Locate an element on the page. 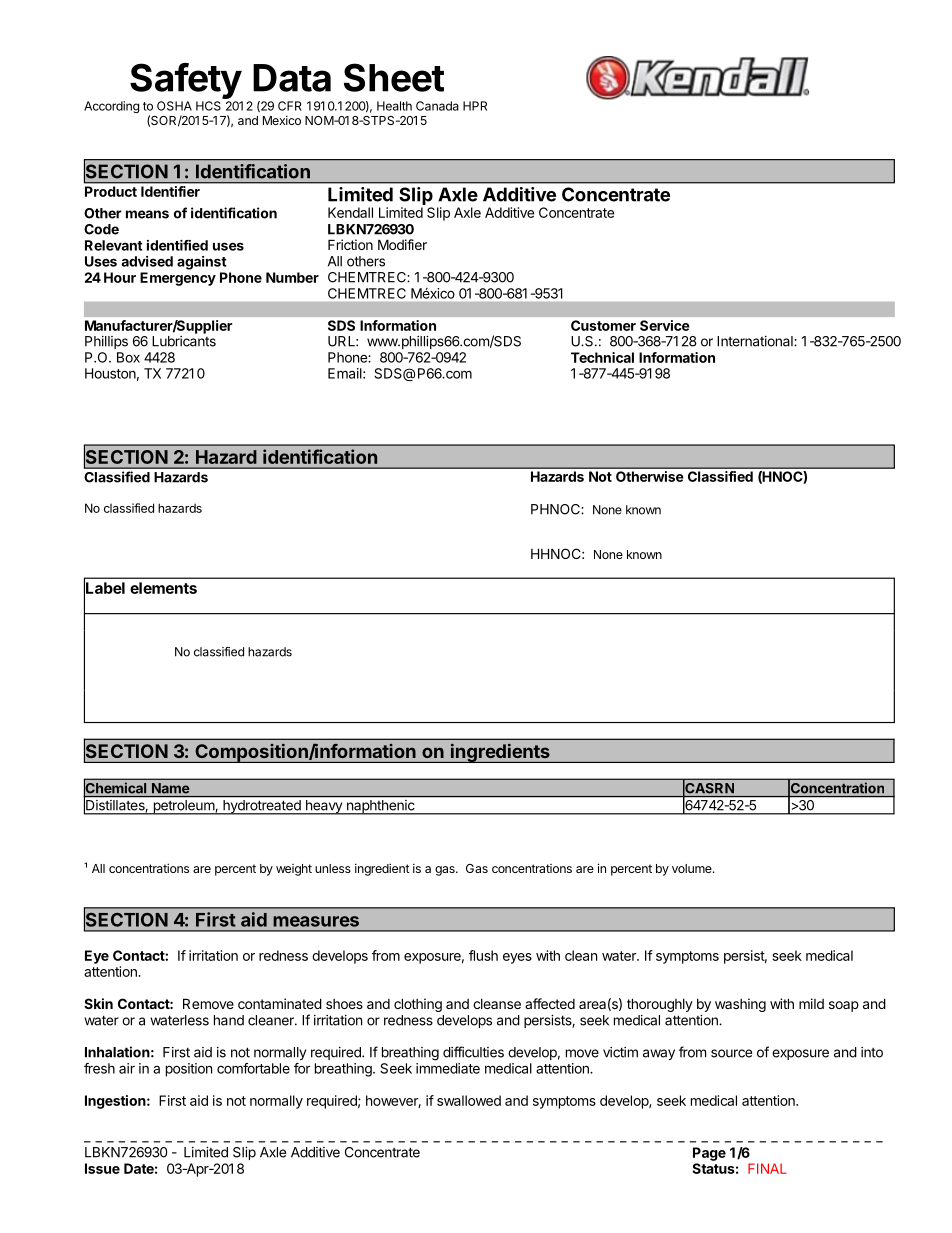 The height and width of the image is (1233, 952). volume is located at coordinates (693, 868).
